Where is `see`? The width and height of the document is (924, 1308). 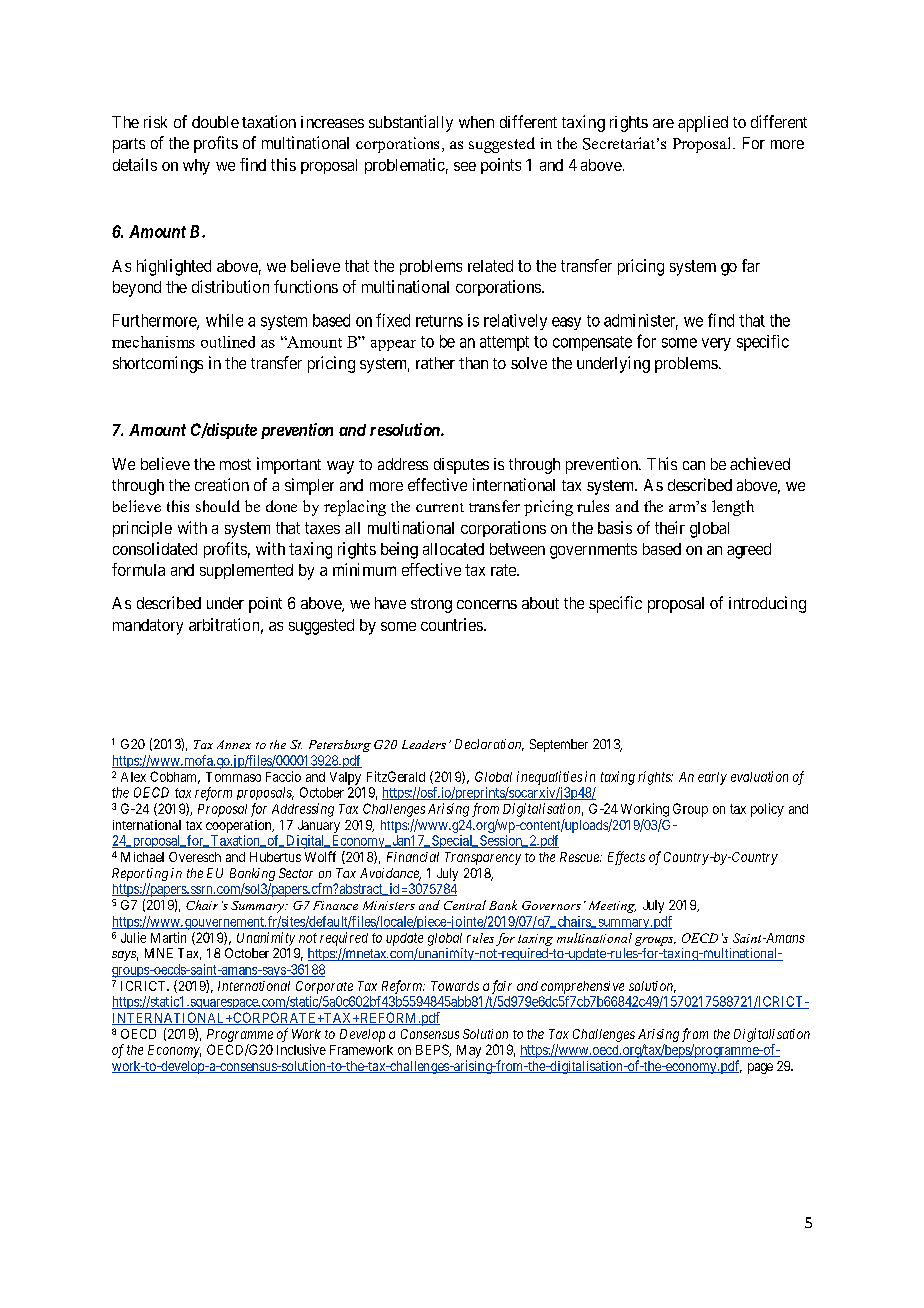 see is located at coordinates (465, 166).
